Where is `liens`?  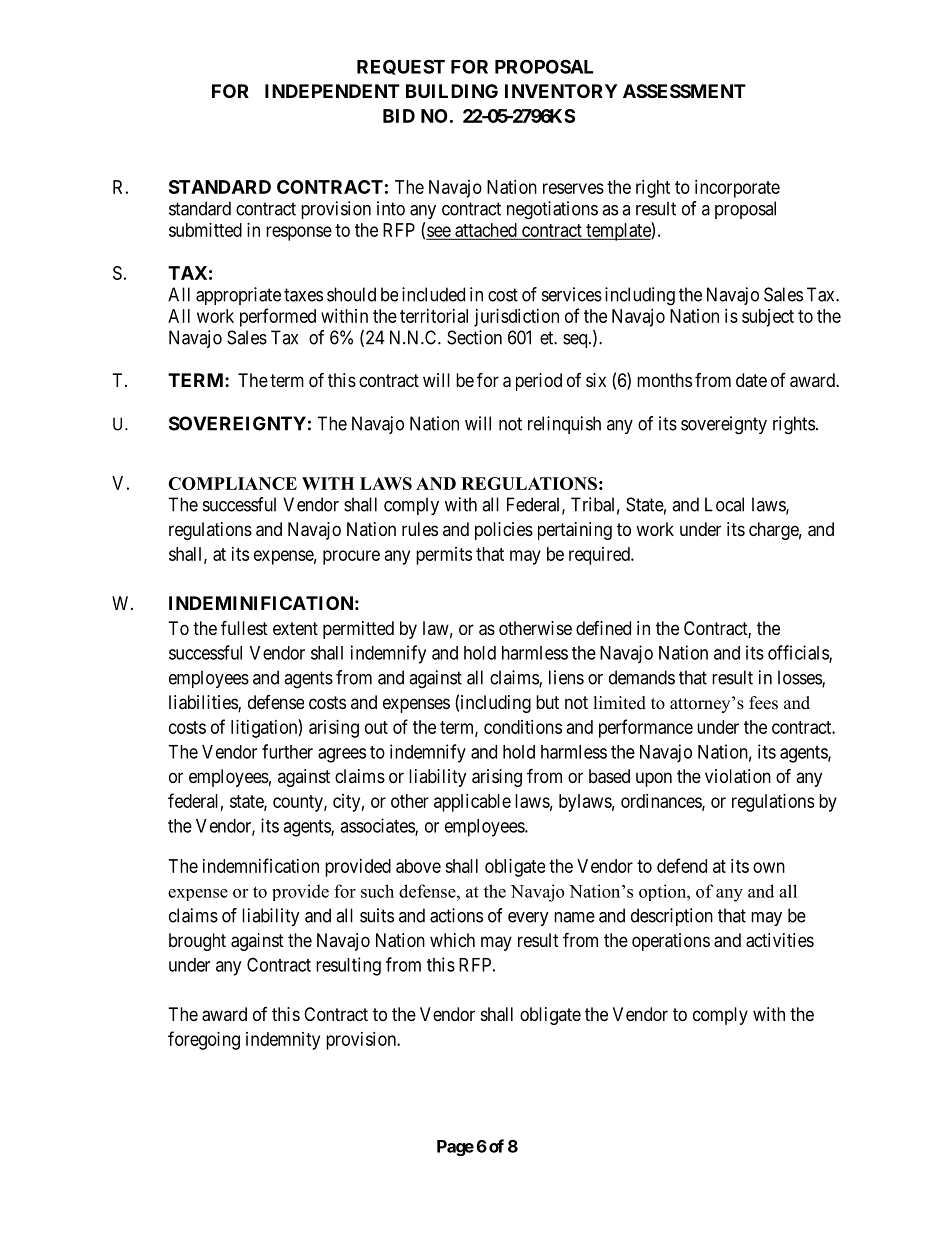 liens is located at coordinates (566, 677).
